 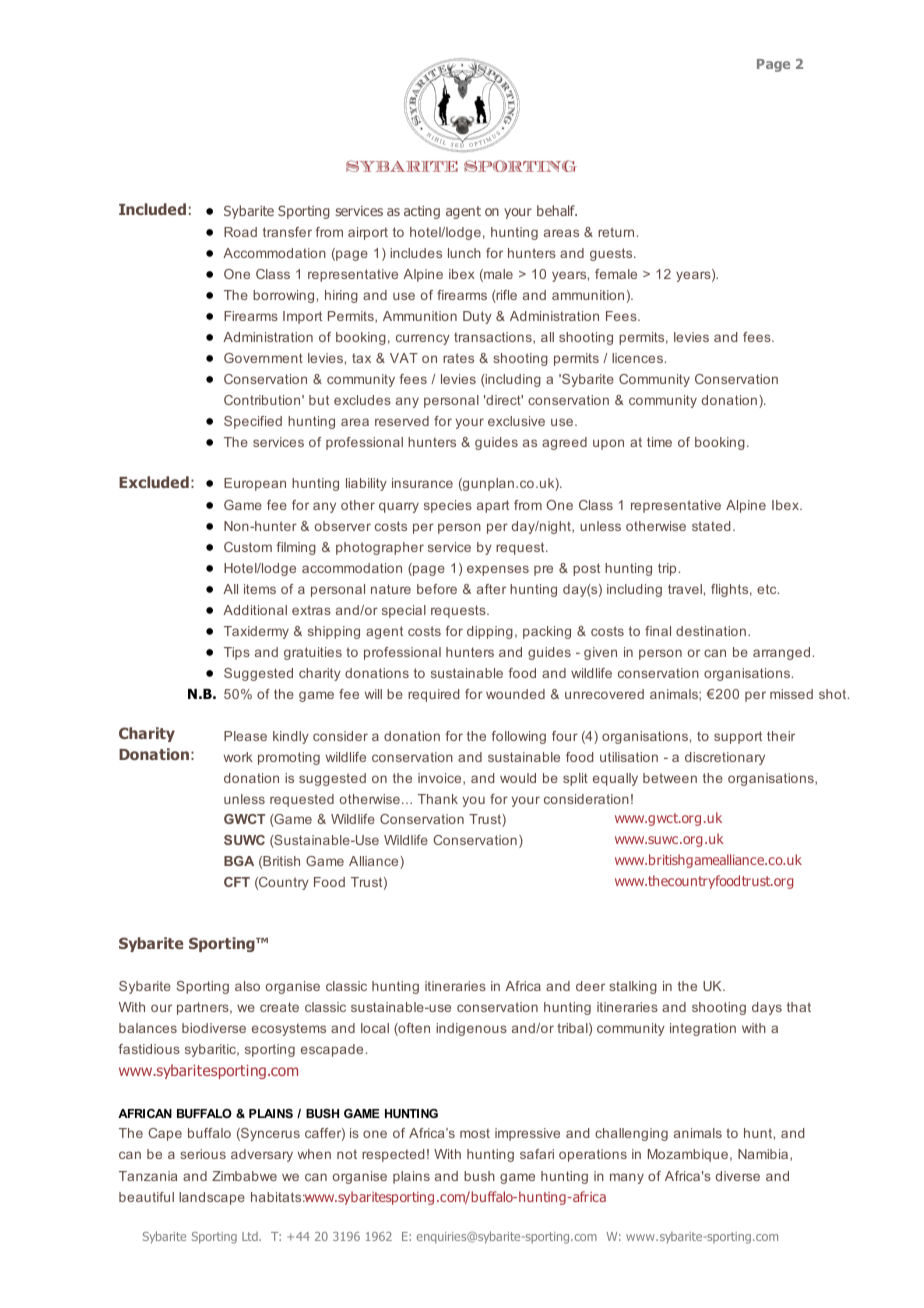 I want to click on safari, so click(x=537, y=1154).
